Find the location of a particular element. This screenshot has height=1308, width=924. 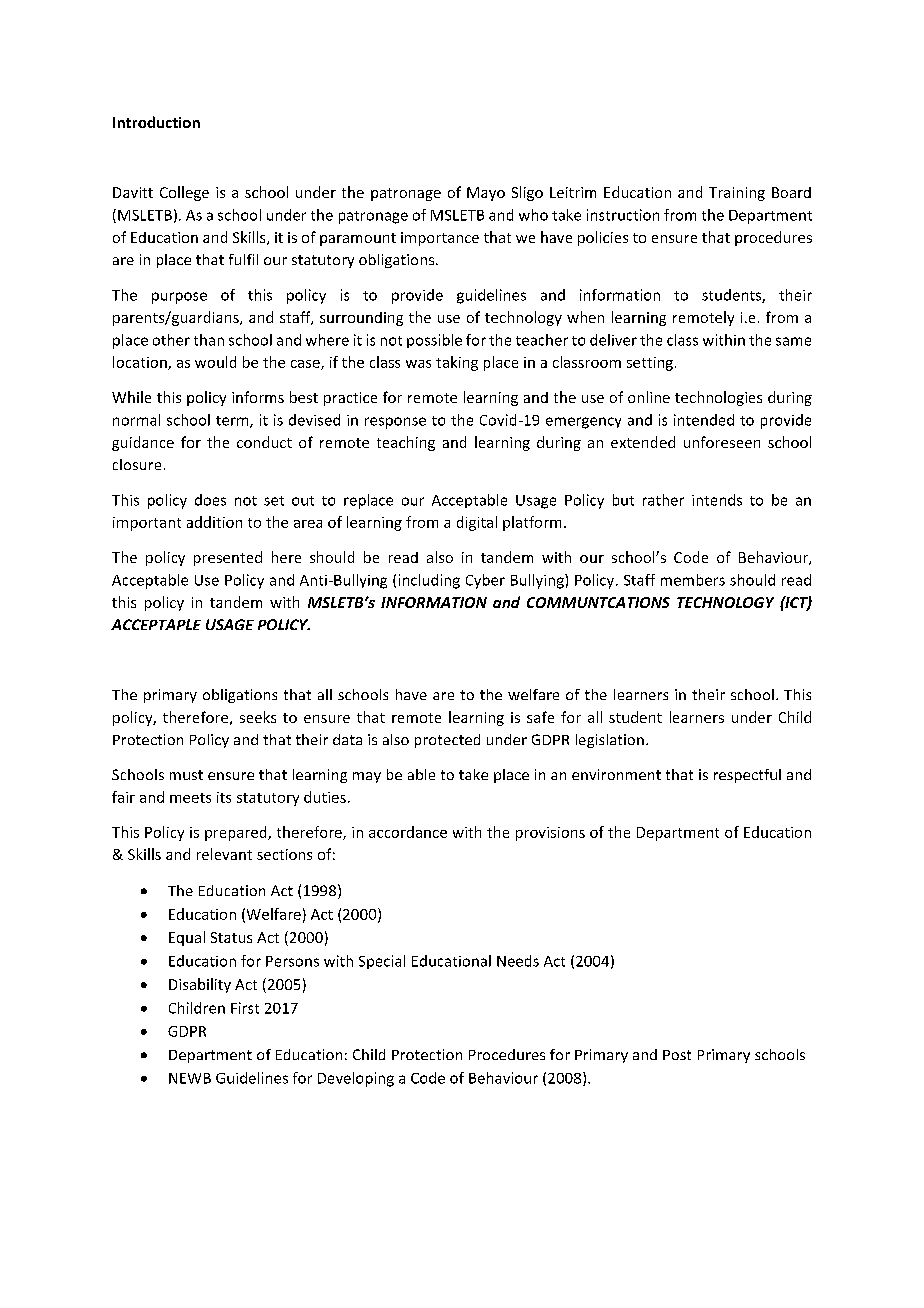

Training is located at coordinates (737, 194).
